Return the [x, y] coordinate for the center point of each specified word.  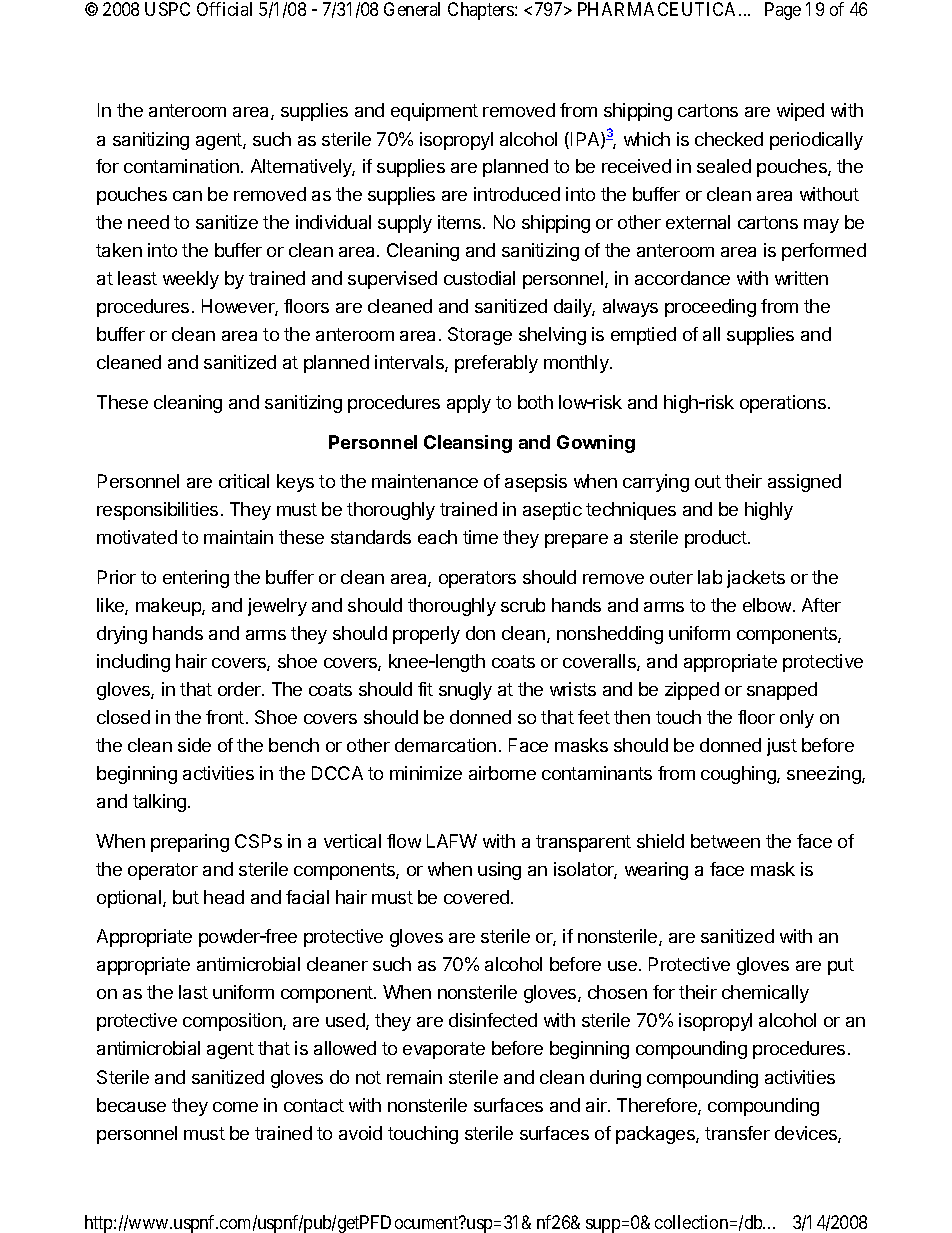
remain [414, 1077]
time [480, 537]
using [499, 871]
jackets [756, 579]
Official [224, 9]
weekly [191, 280]
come [235, 1107]
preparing [190, 843]
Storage [480, 336]
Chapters [482, 11]
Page [783, 11]
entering [196, 579]
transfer [737, 1133]
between [725, 841]
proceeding [710, 308]
